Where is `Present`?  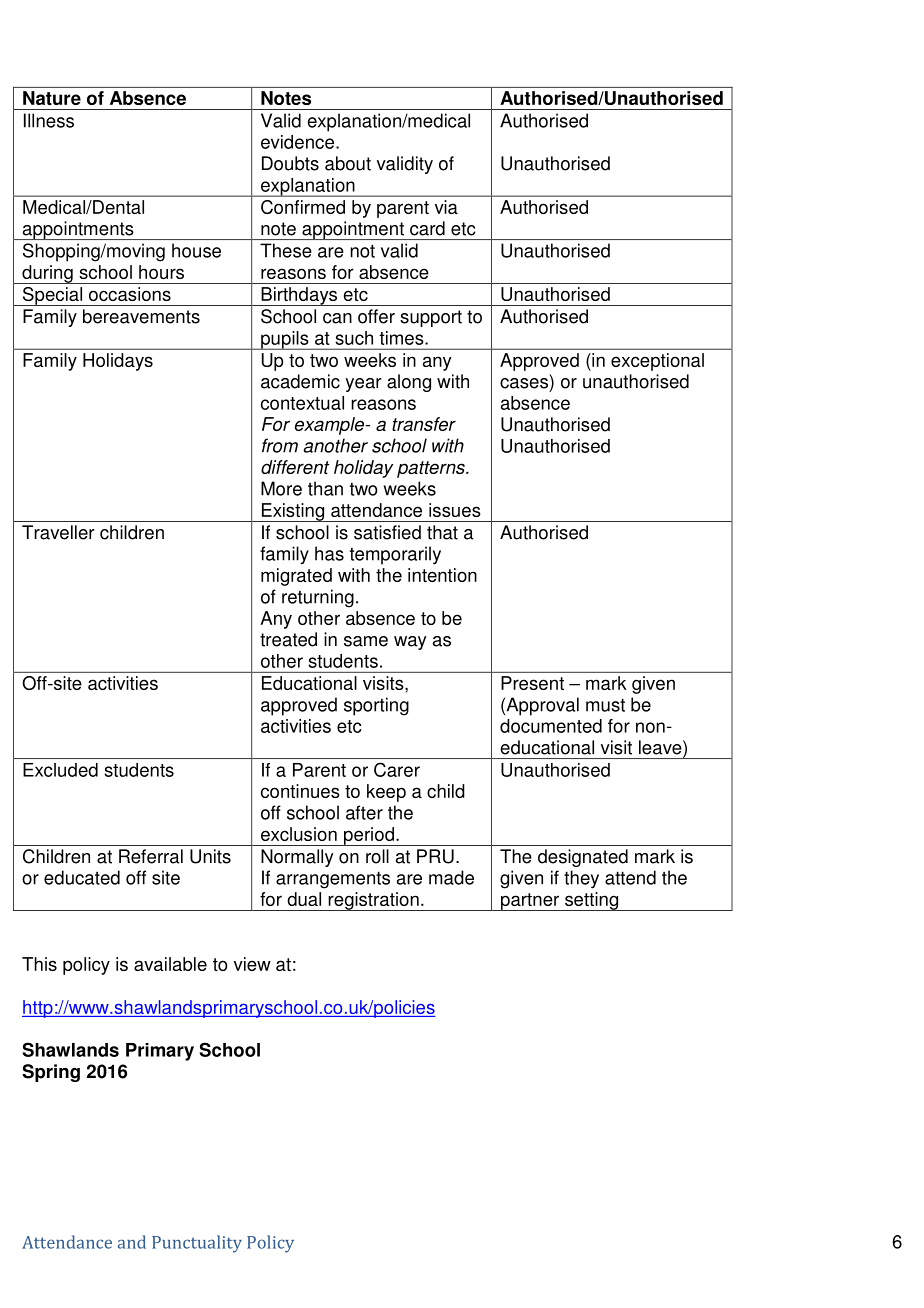 Present is located at coordinates (532, 683).
